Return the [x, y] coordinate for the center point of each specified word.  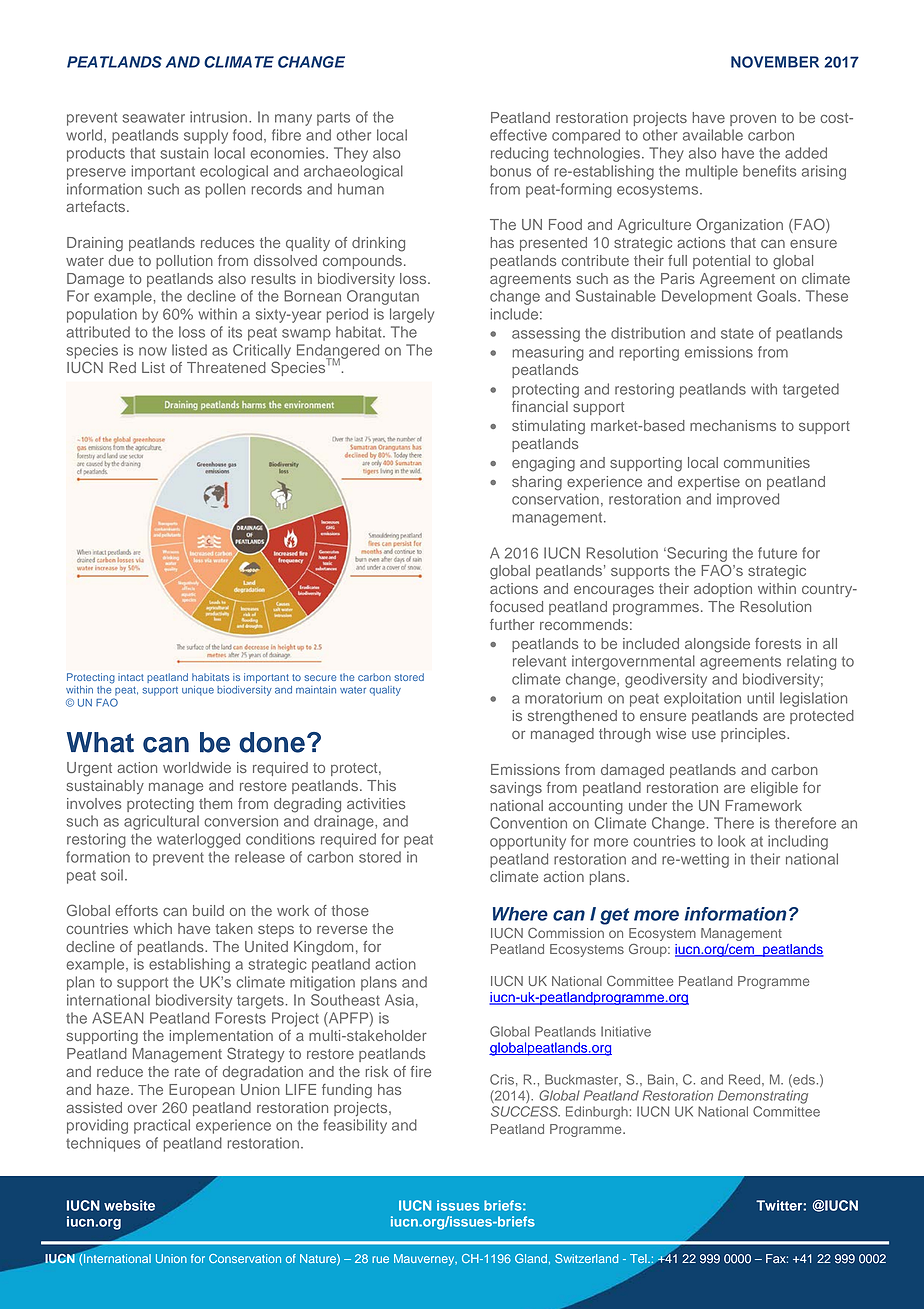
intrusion [220, 117]
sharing [537, 483]
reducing [519, 154]
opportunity [528, 842]
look [731, 841]
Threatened [226, 367]
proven [753, 120]
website [129, 1205]
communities [767, 462]
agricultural [161, 822]
